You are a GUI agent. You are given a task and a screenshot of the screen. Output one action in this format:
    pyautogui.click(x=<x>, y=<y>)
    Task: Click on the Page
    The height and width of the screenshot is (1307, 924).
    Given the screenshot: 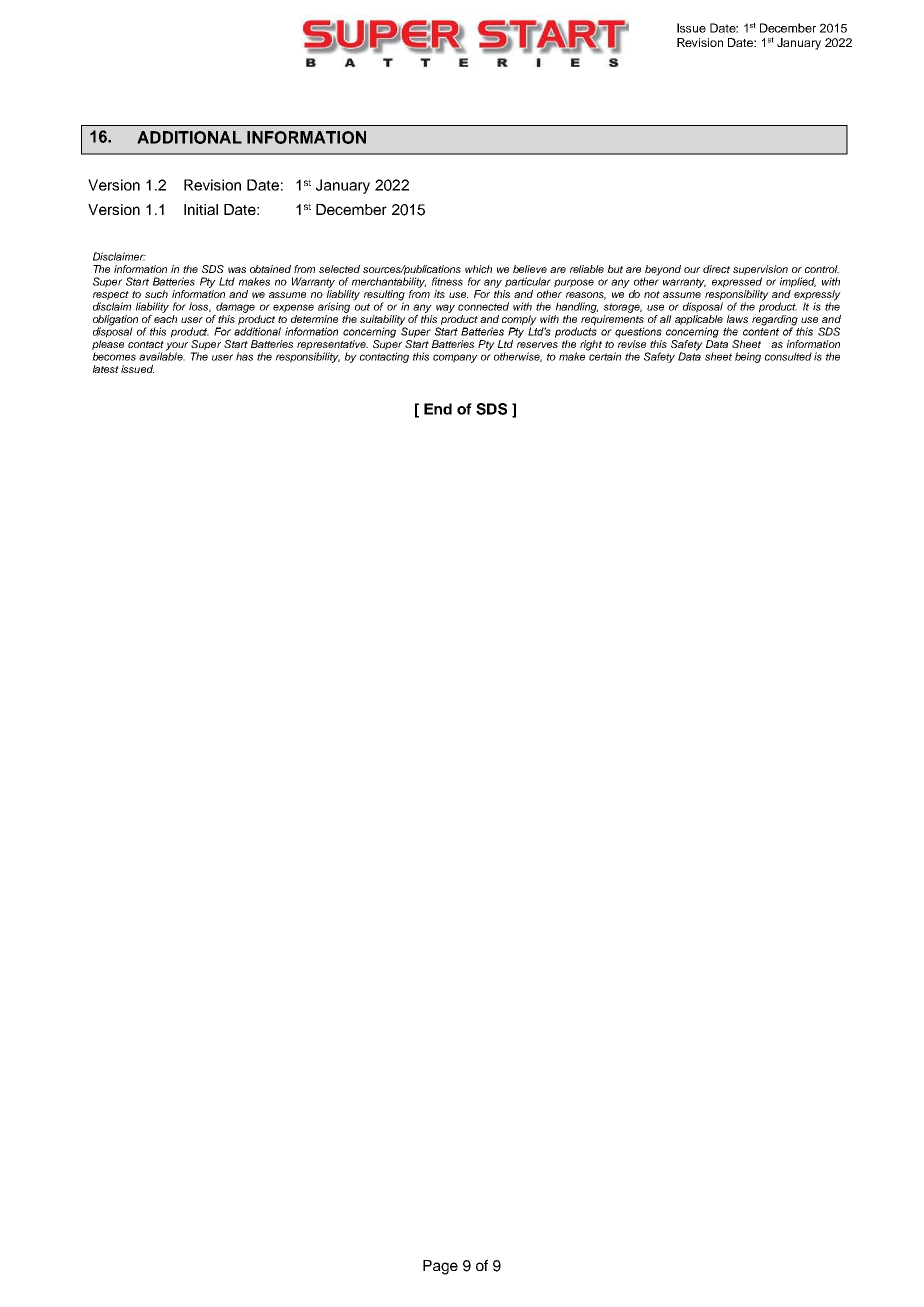 What is the action you would take?
    pyautogui.click(x=440, y=1267)
